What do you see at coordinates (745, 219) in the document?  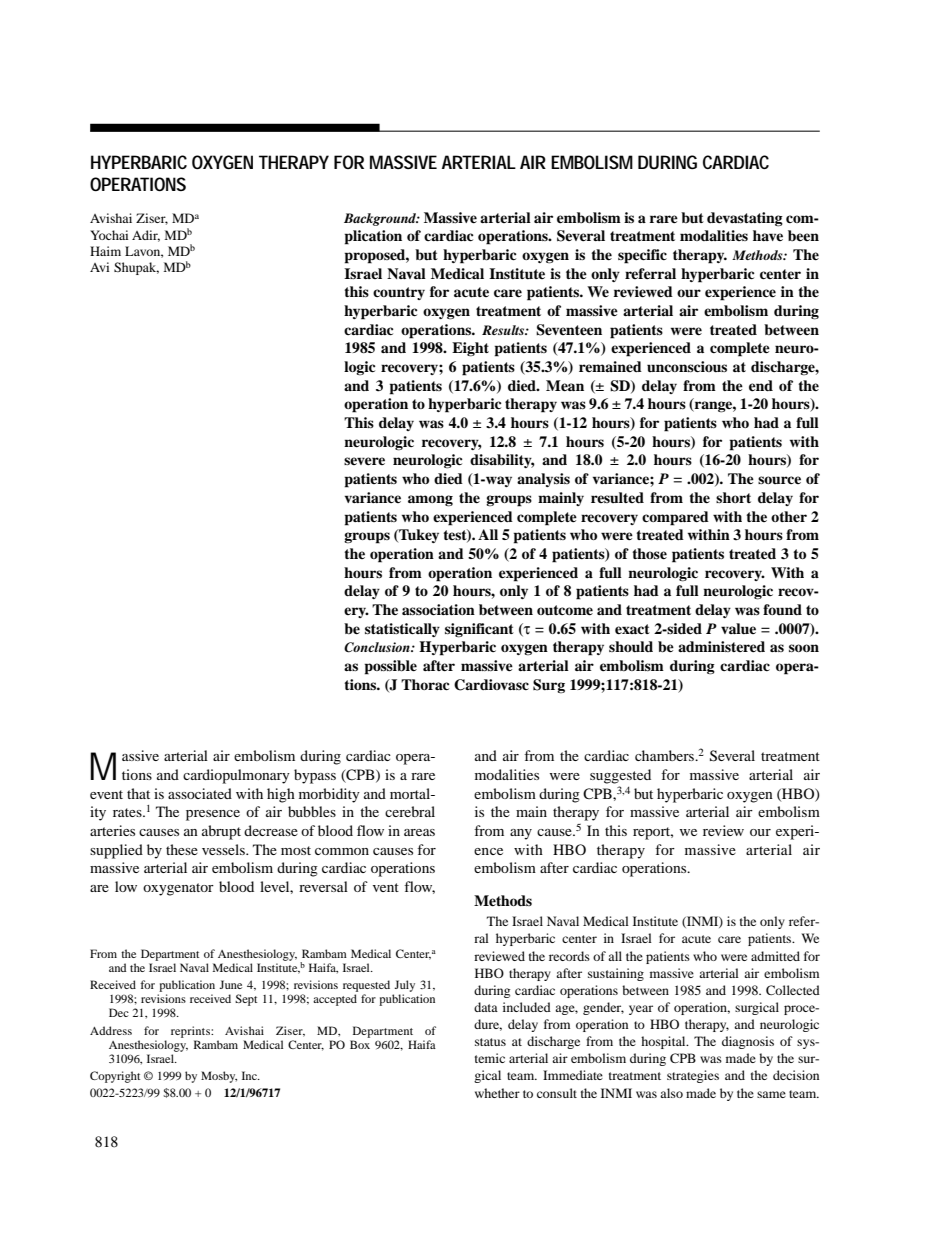 I see `devastating` at bounding box center [745, 219].
